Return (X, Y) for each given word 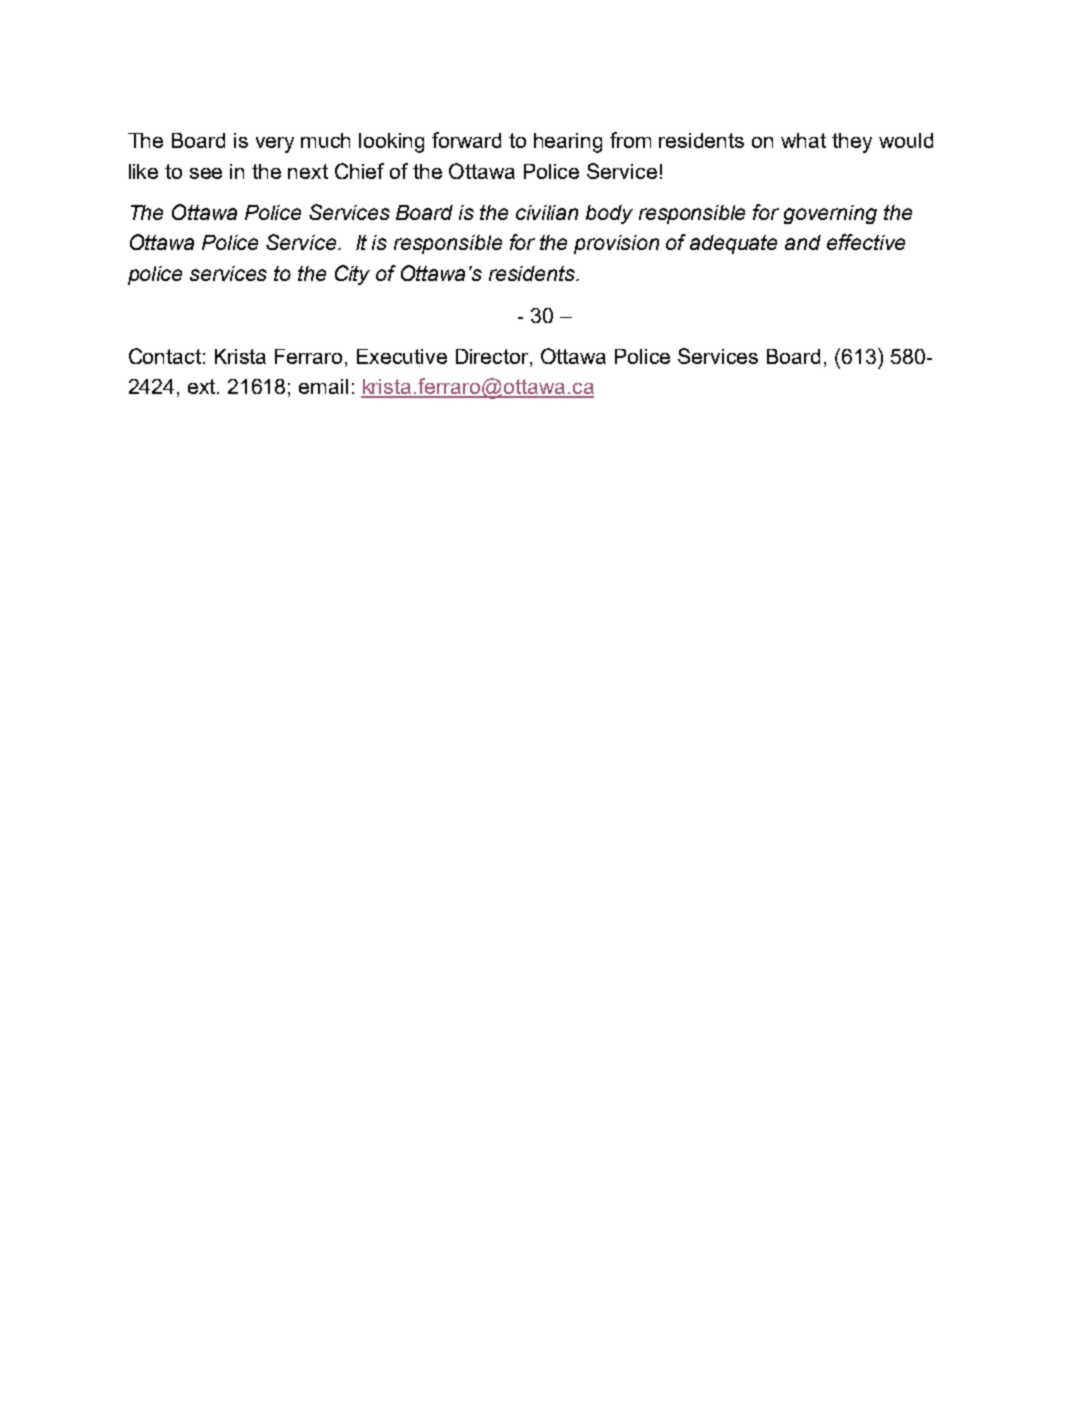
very (275, 145)
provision (616, 244)
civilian (547, 212)
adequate (733, 244)
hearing (568, 143)
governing (830, 214)
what (803, 140)
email (323, 386)
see (206, 173)
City (352, 275)
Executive (402, 356)
